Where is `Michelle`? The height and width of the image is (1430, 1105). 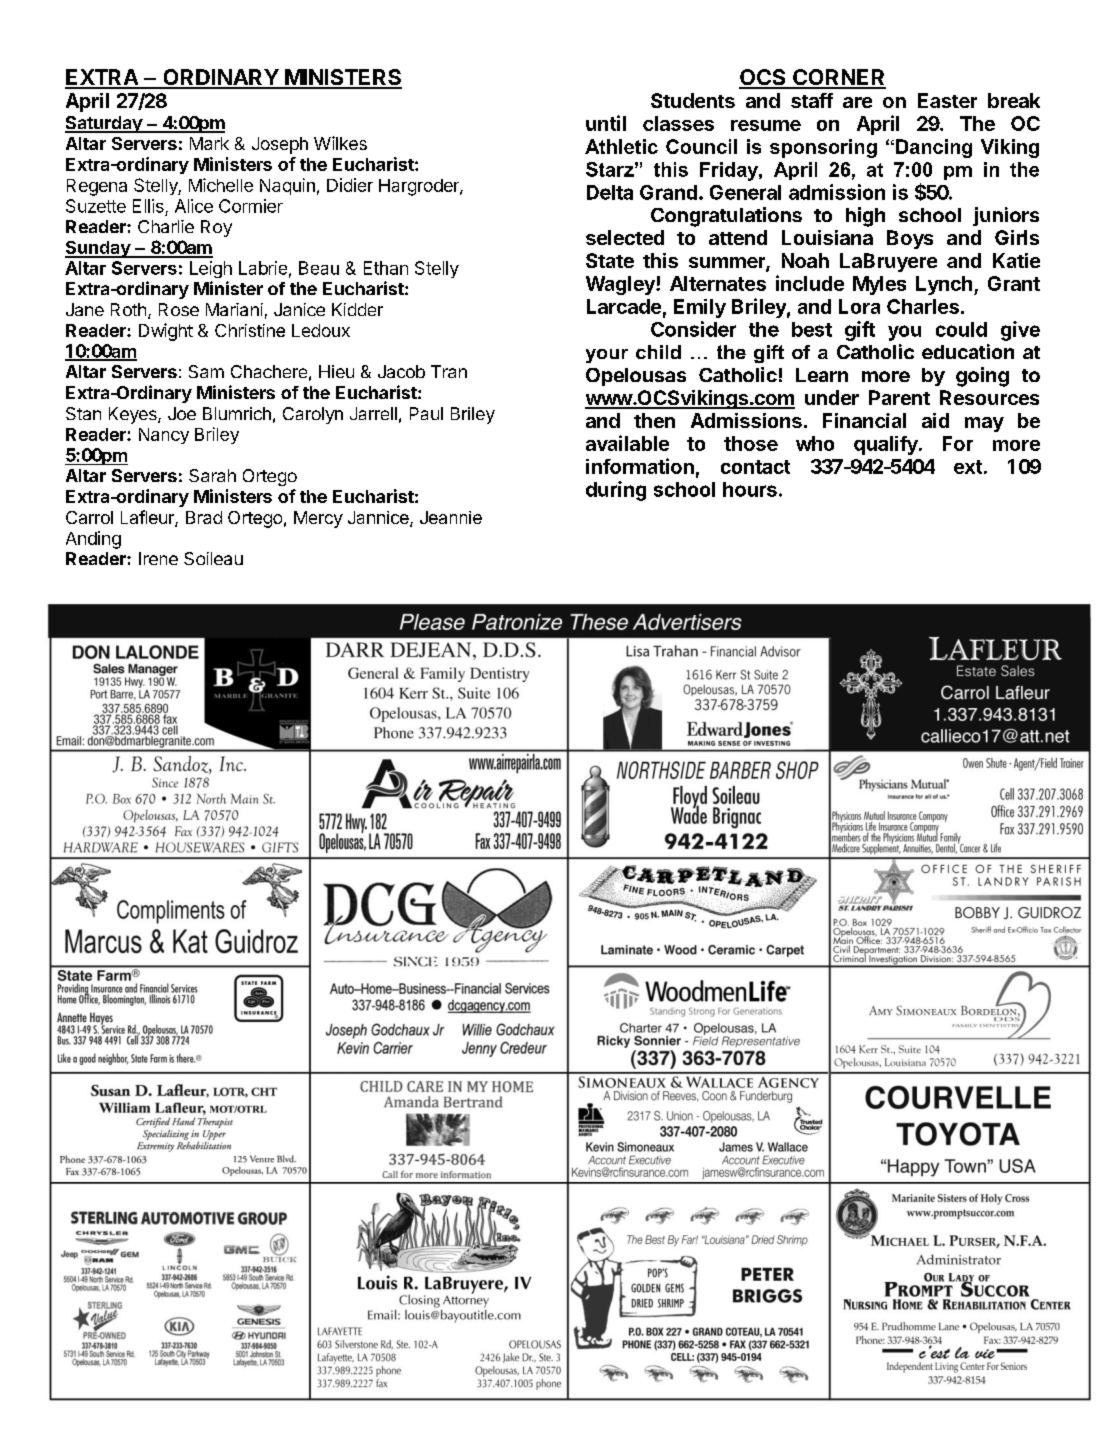
Michelle is located at coordinates (221, 185).
